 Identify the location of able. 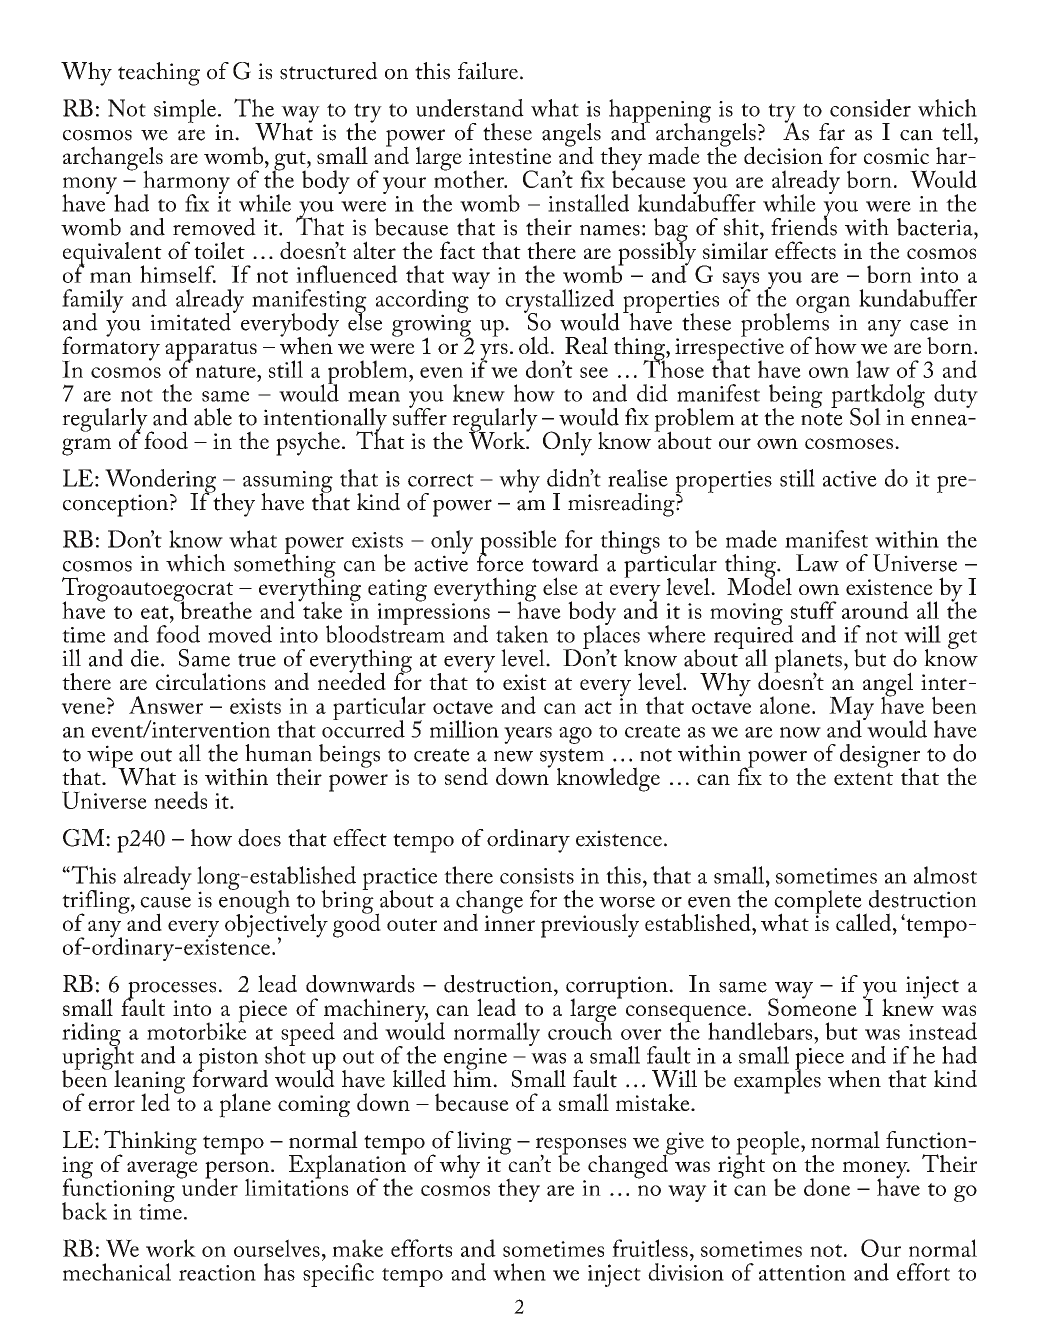
(213, 417).
